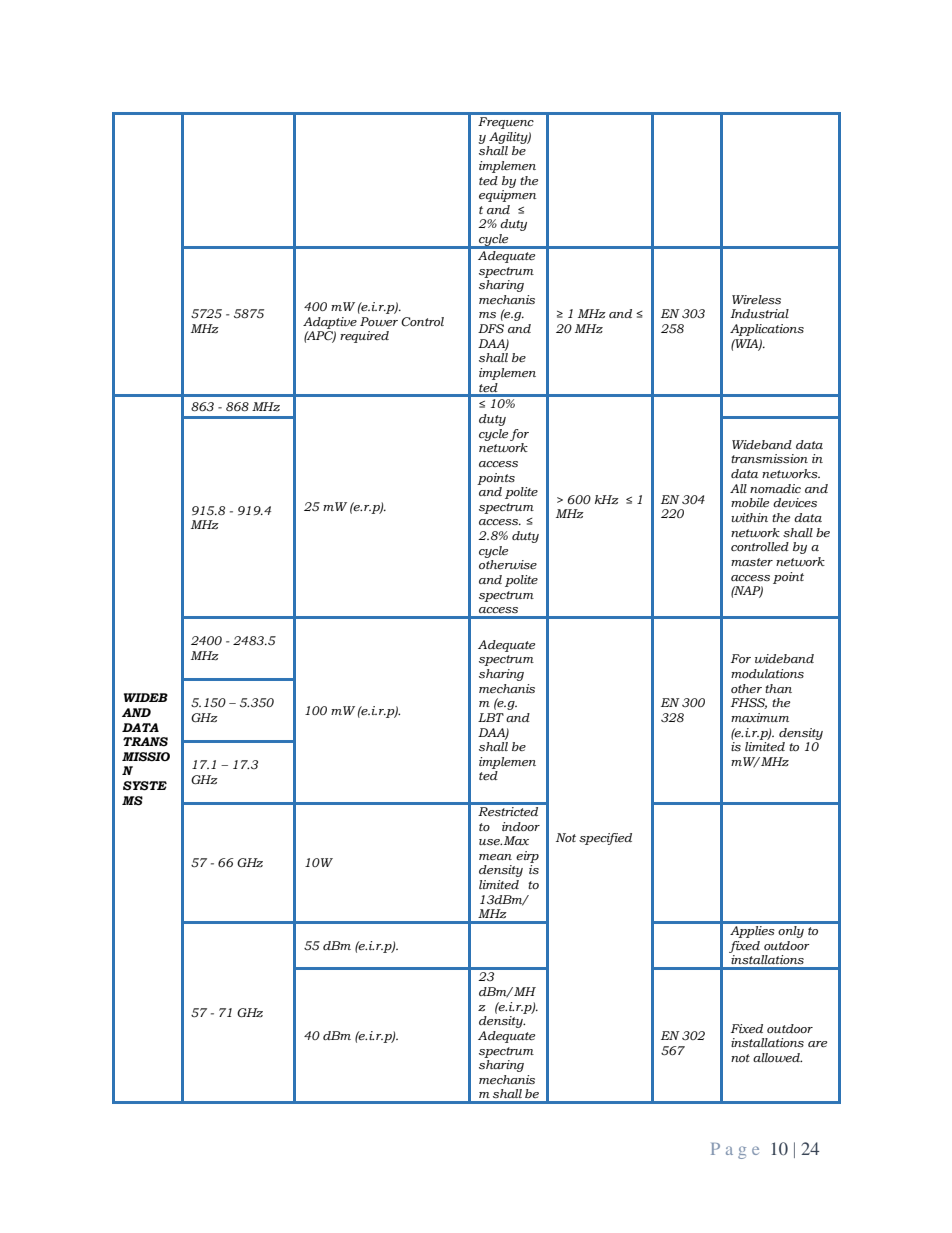 This image has width=952, height=1233. I want to click on modulations, so click(767, 674).
